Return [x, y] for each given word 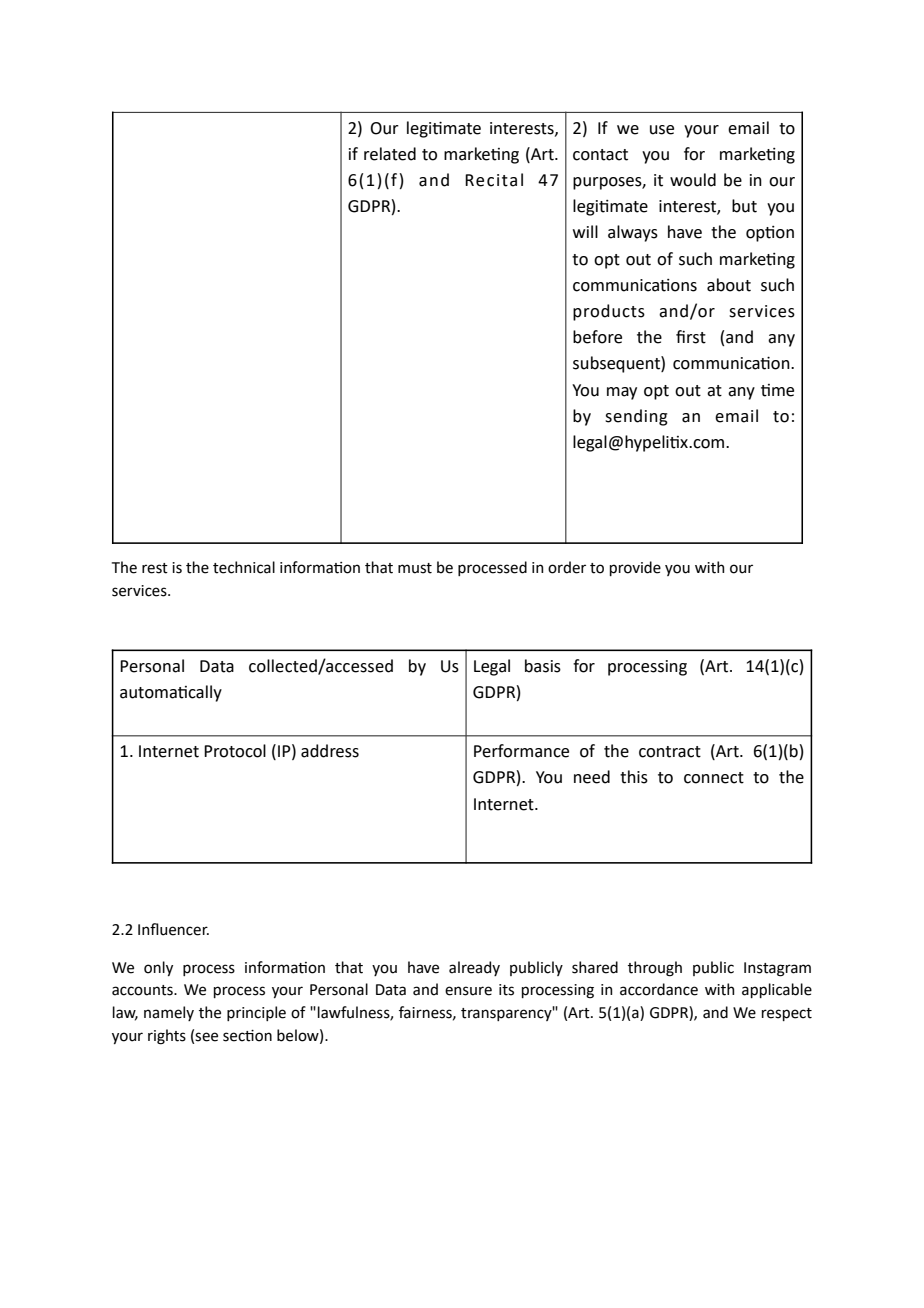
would [693, 180]
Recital [494, 180]
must [415, 568]
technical [244, 567]
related [390, 154]
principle [256, 1013]
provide [635, 568]
